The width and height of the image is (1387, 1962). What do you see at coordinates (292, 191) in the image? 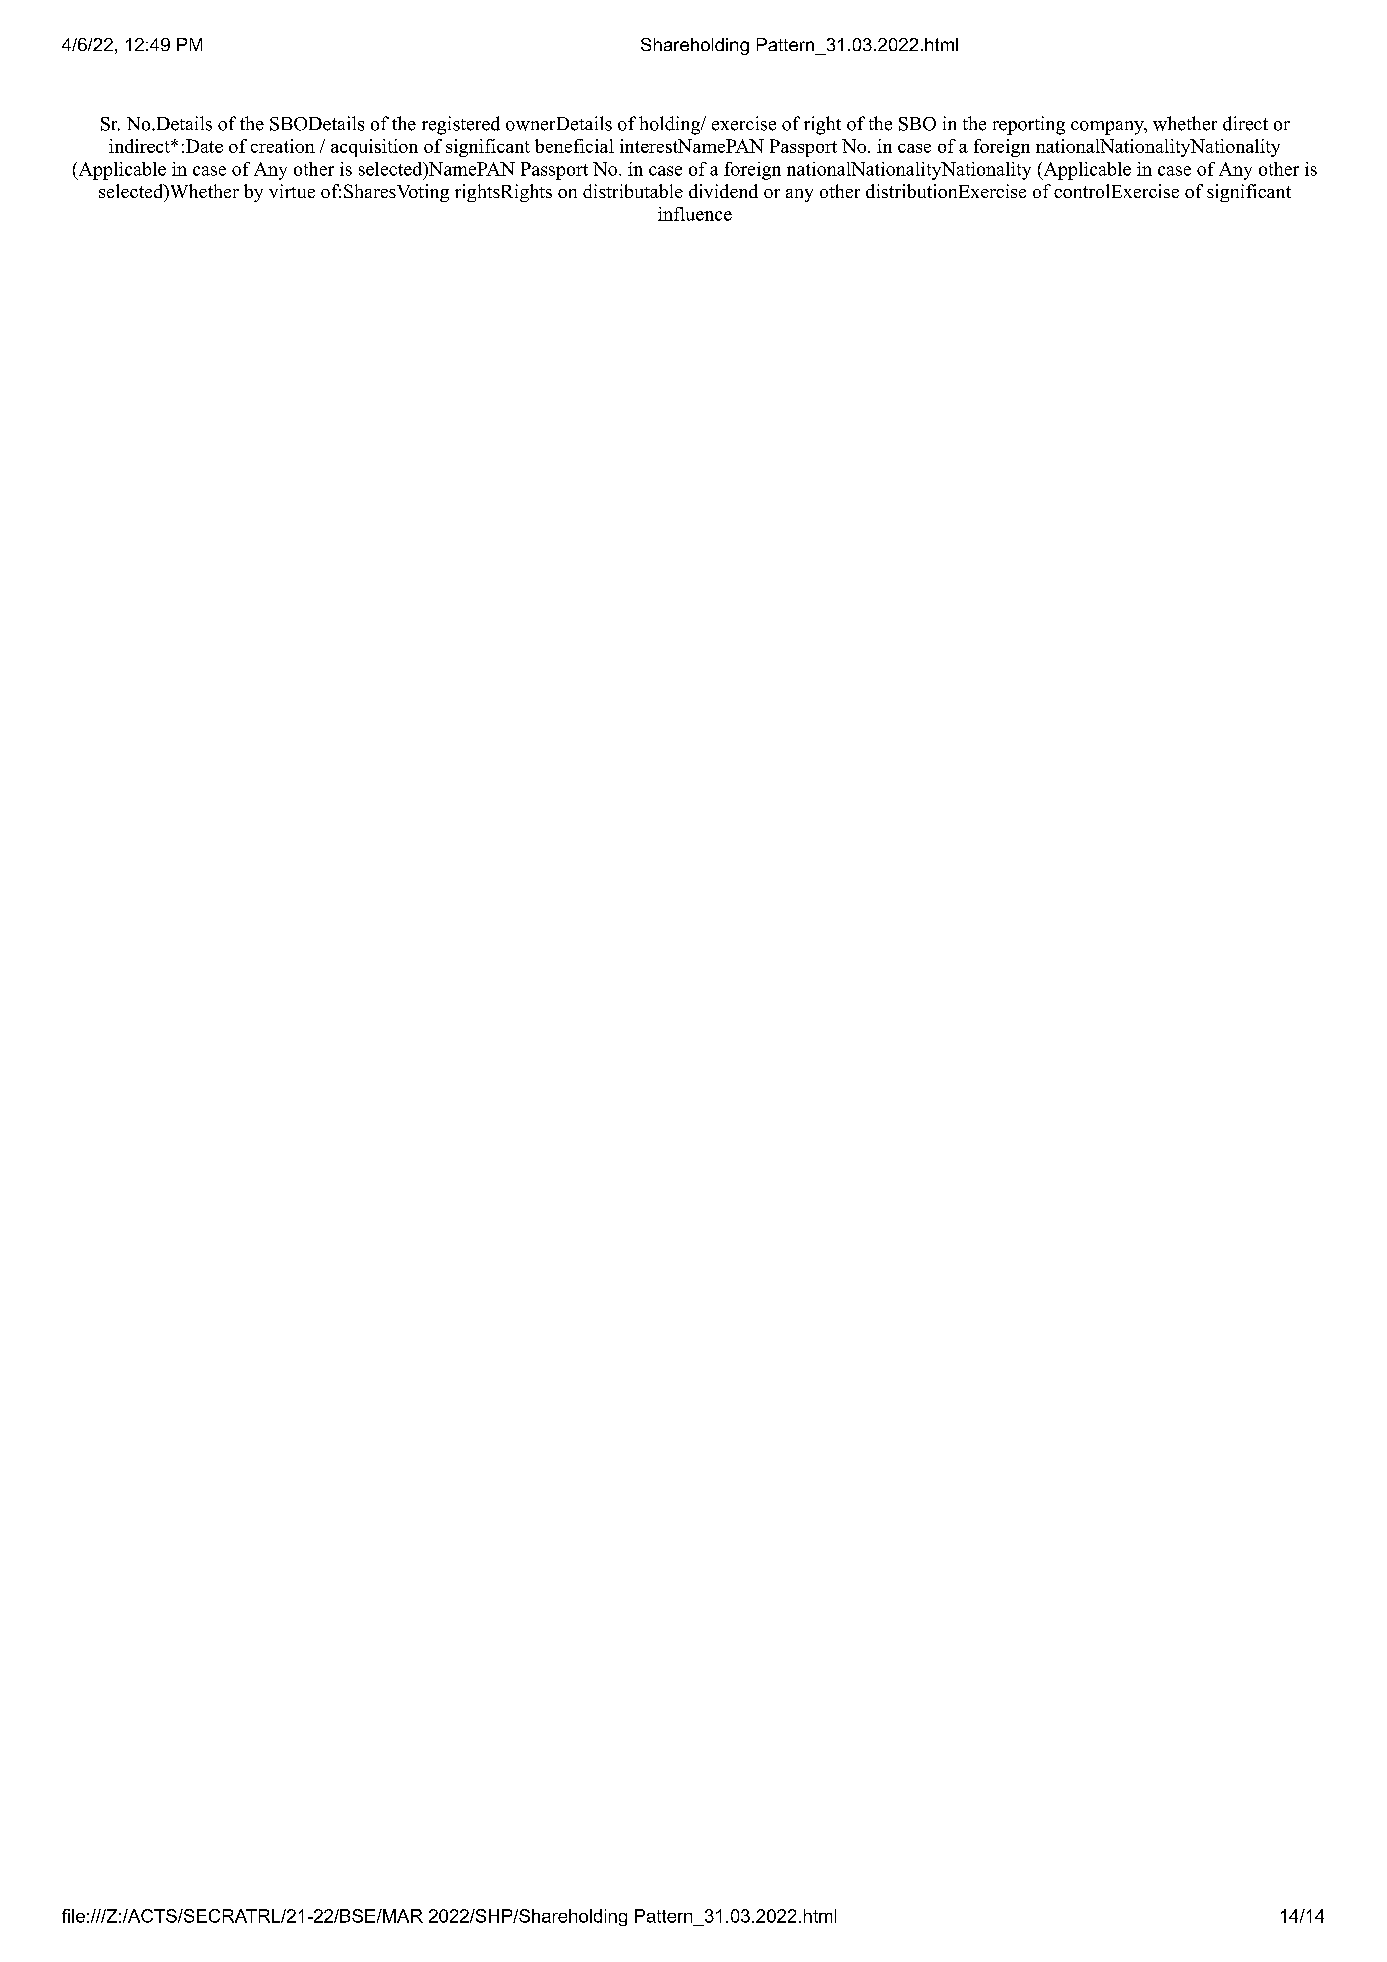
I see `virtue` at bounding box center [292, 191].
